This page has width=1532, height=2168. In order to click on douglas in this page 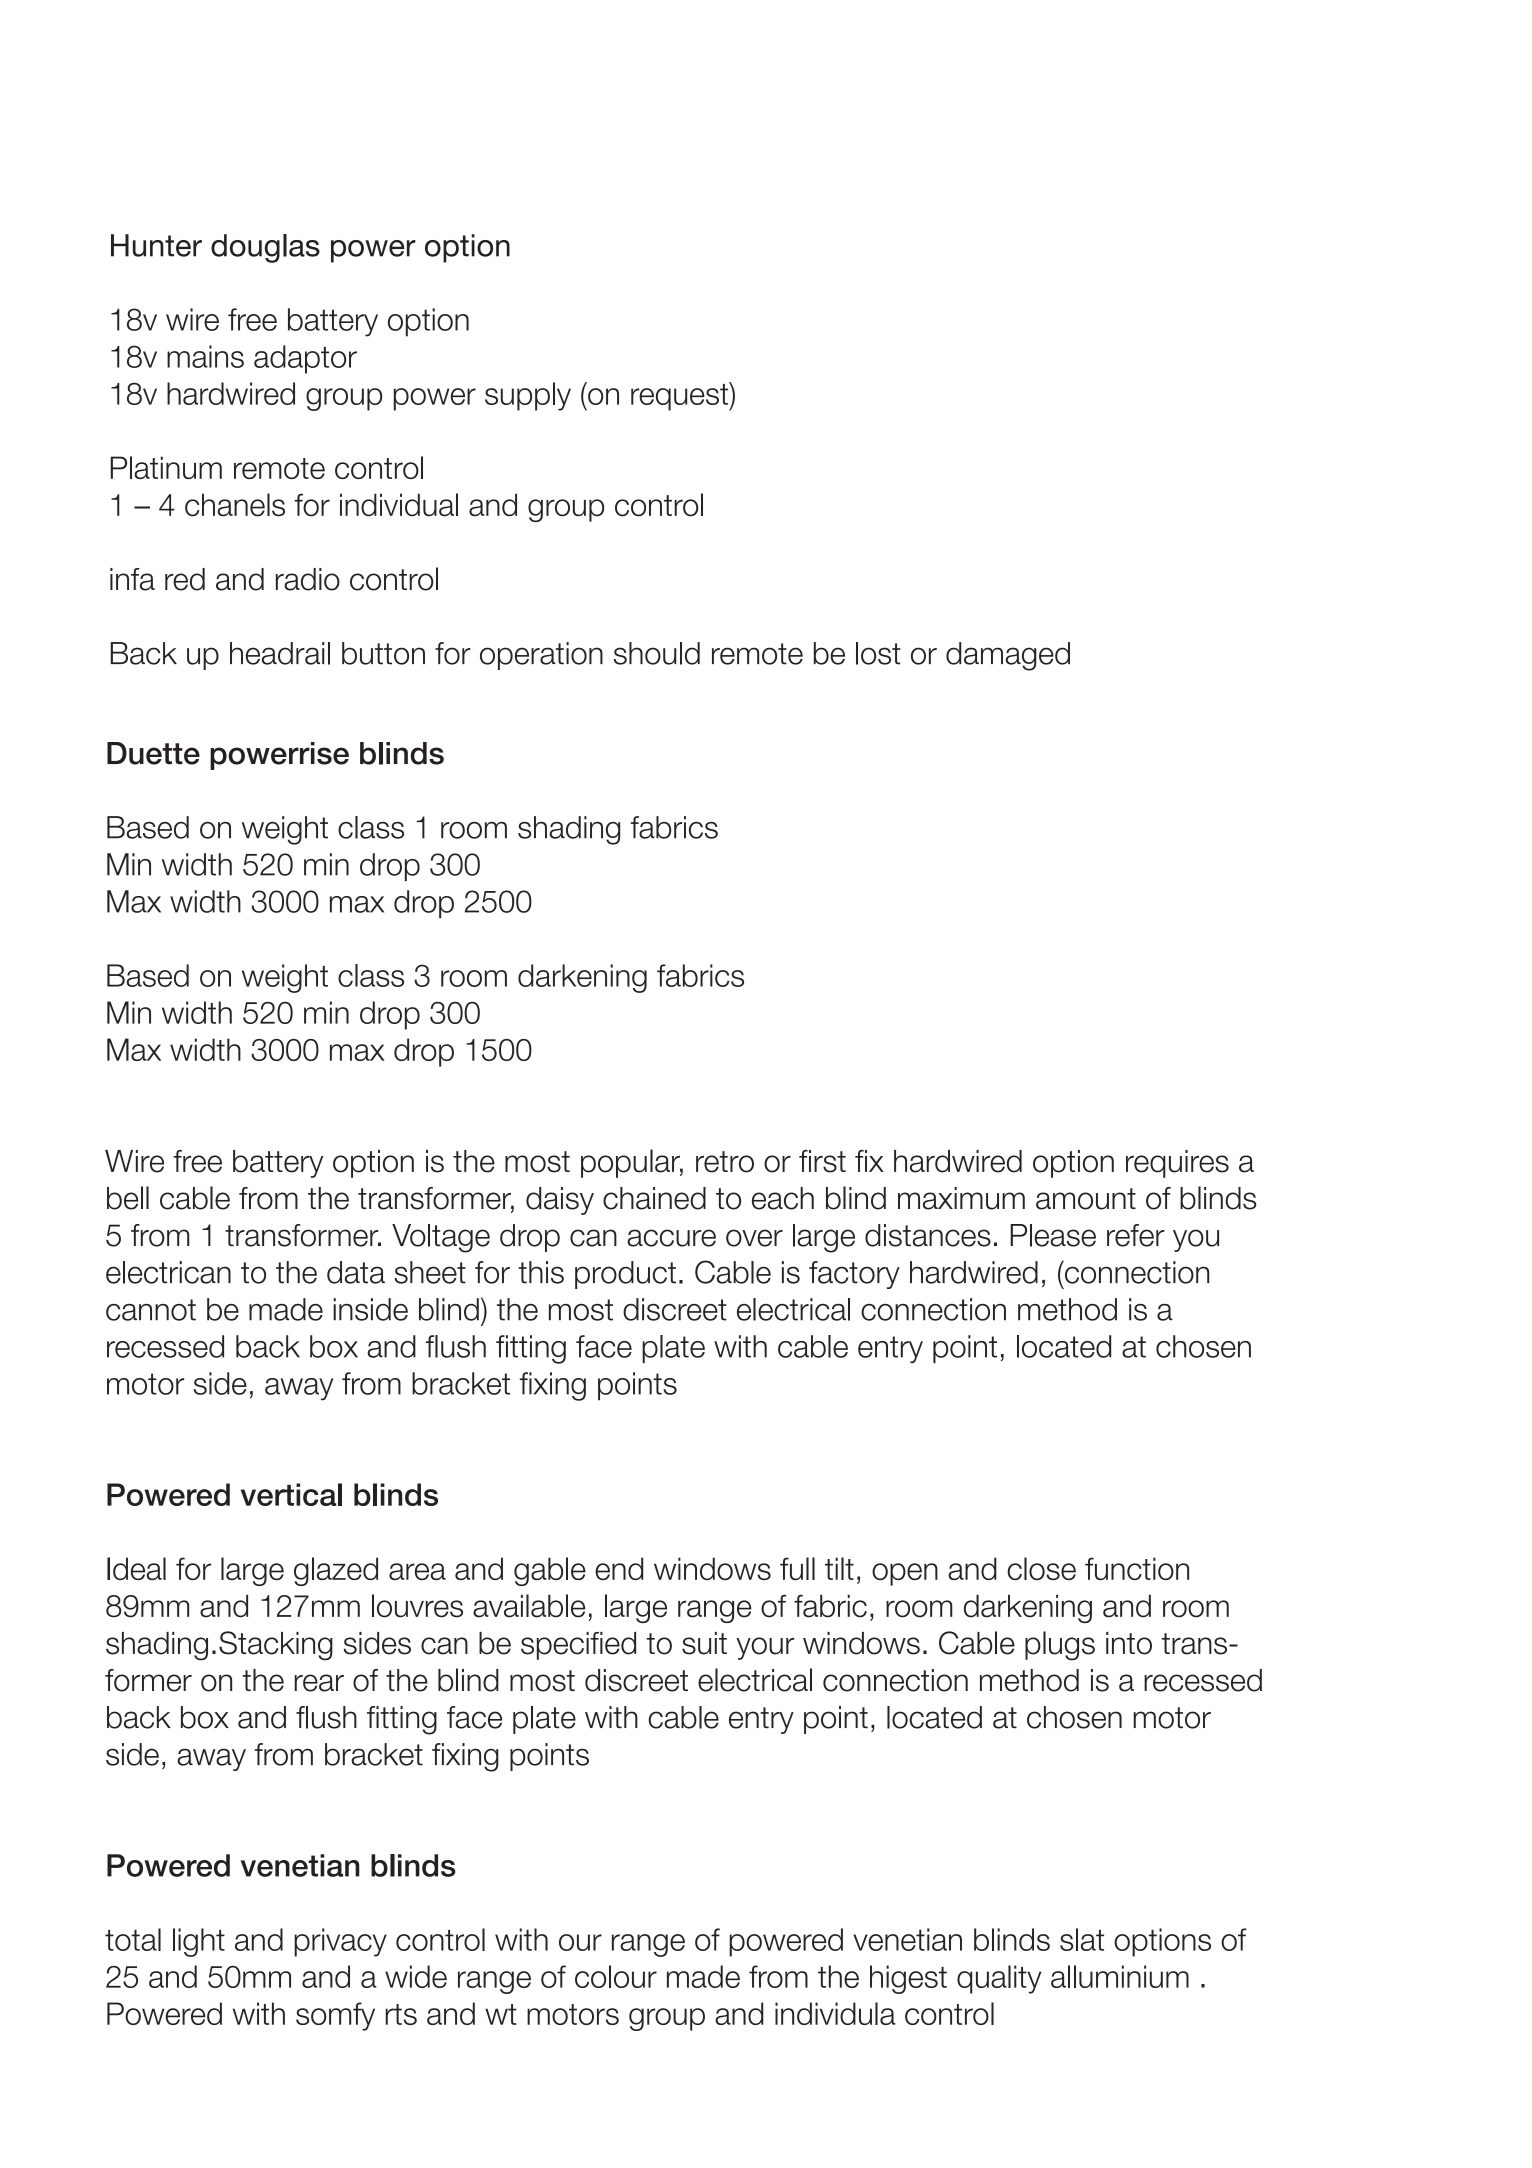, I will do `click(265, 248)`.
